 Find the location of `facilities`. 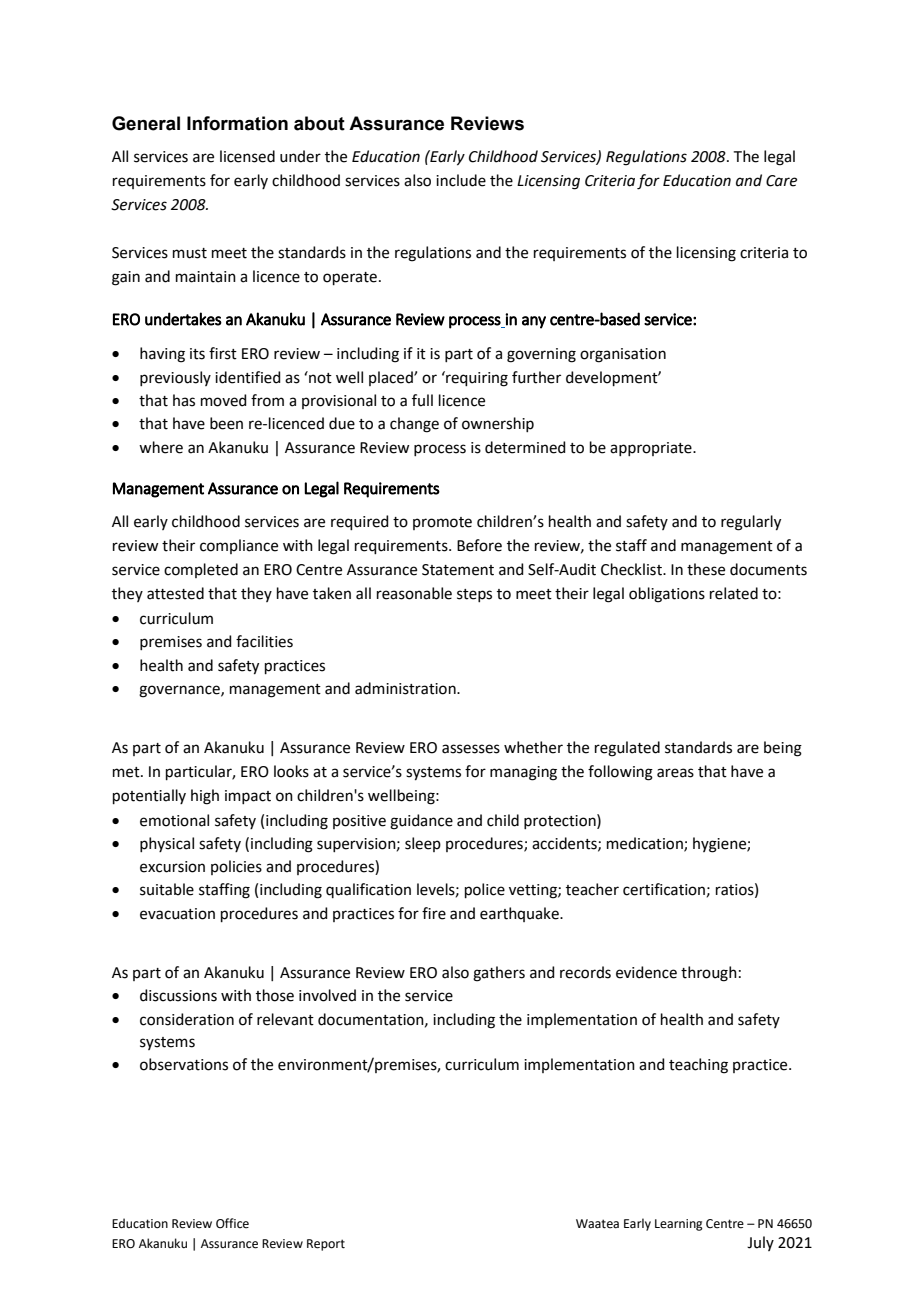

facilities is located at coordinates (264, 641).
